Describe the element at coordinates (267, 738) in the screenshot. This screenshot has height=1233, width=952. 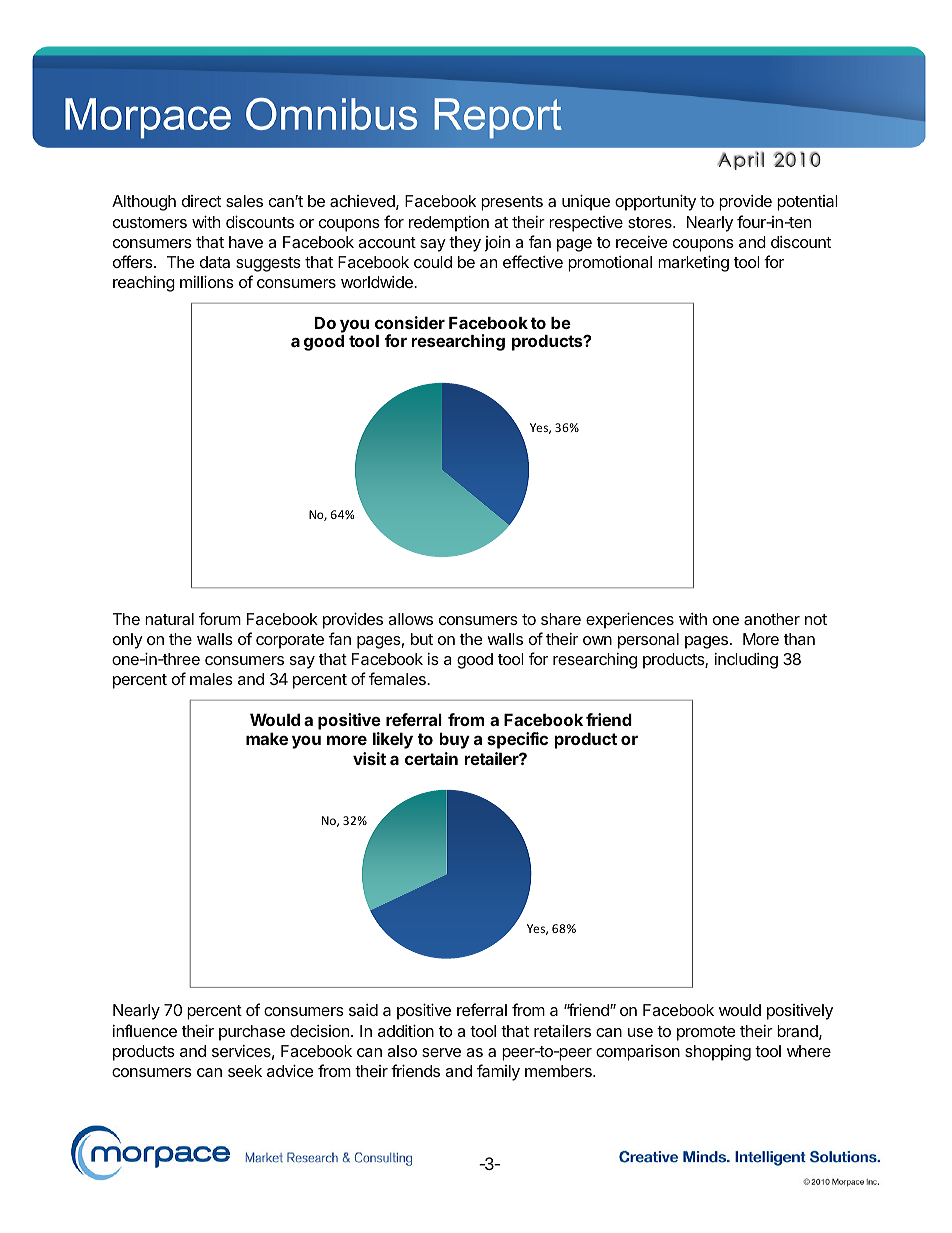
I see `make` at that location.
